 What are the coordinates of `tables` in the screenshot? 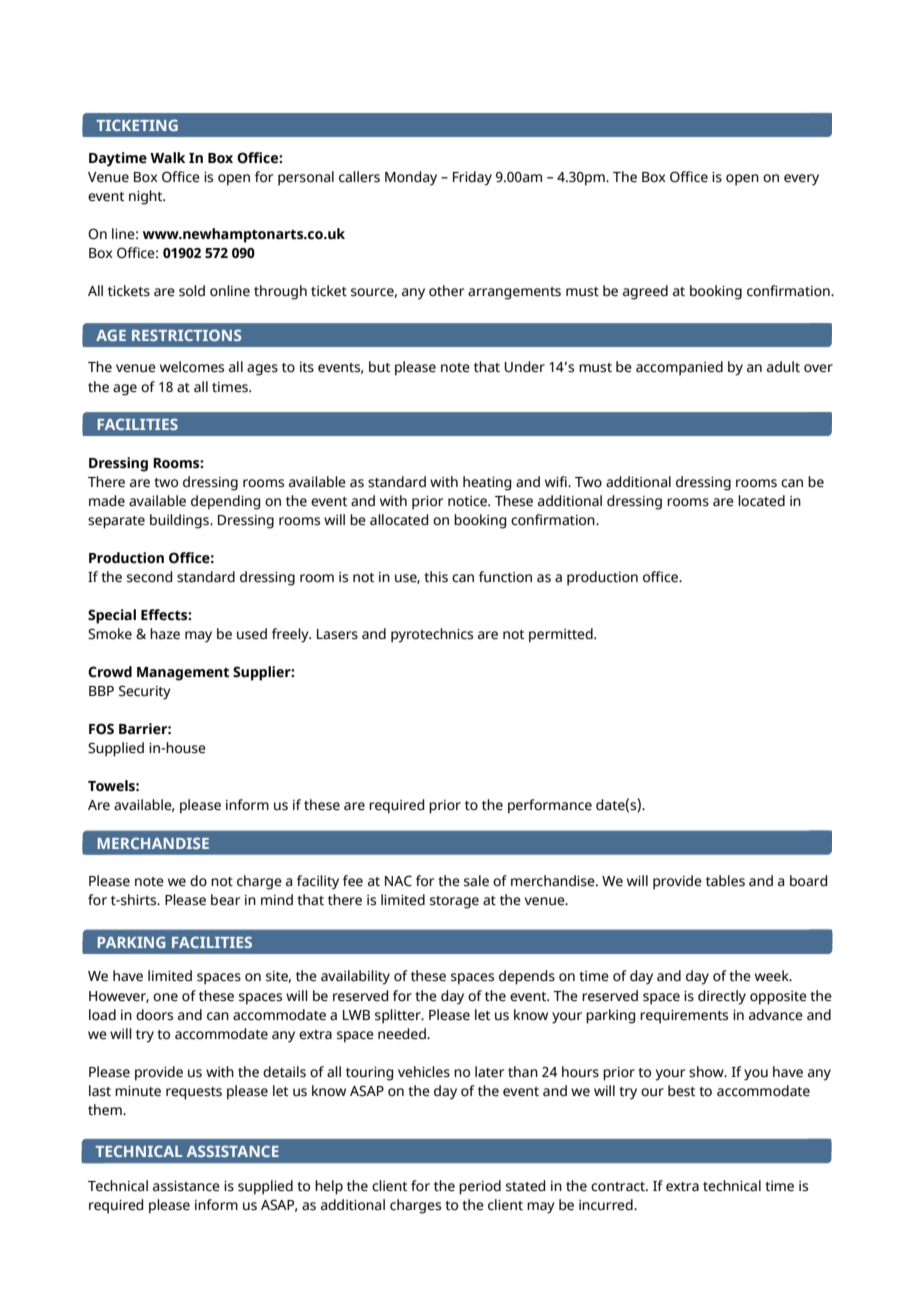 It's located at (725, 881).
